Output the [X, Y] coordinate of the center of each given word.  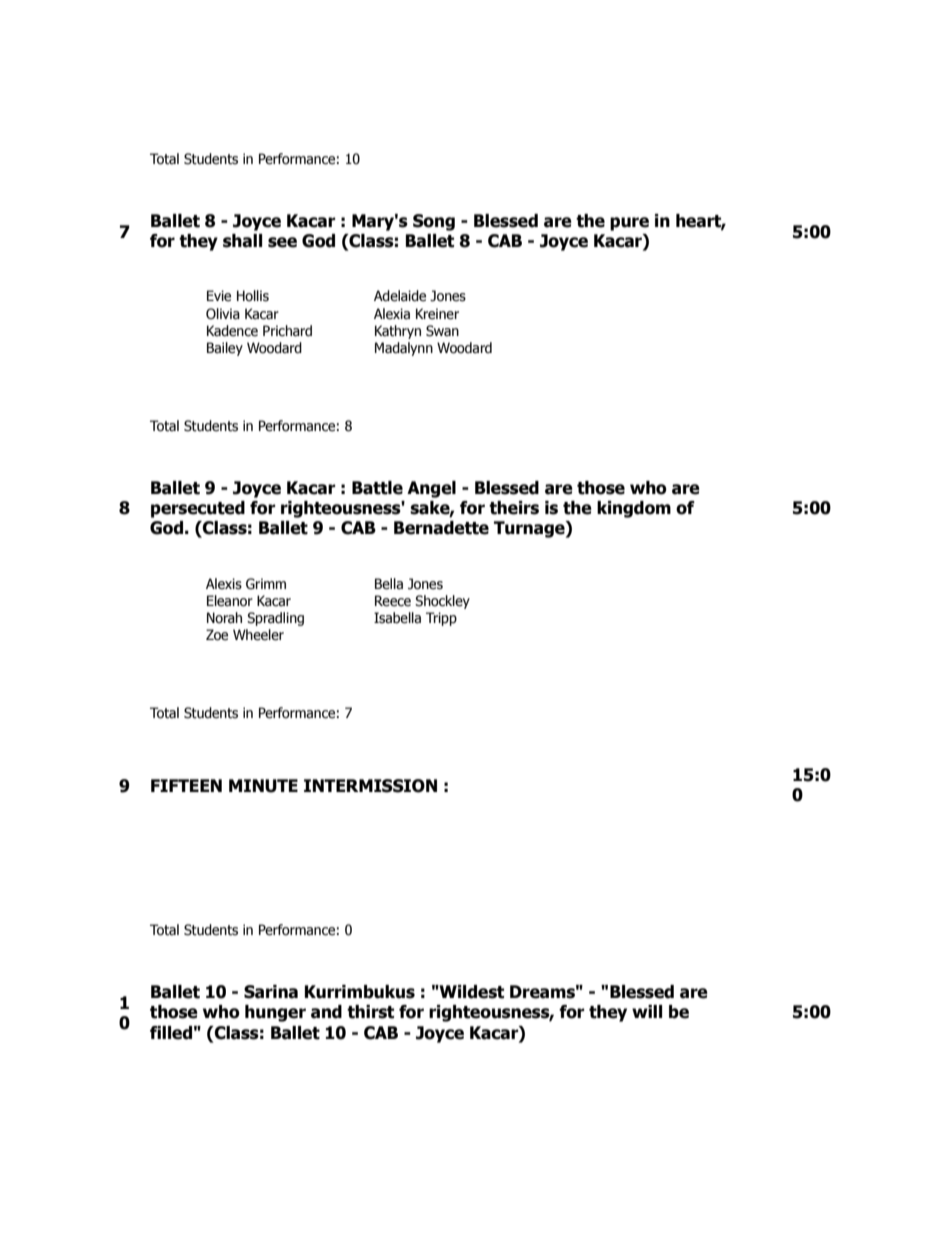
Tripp [441, 619]
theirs [514, 508]
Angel [431, 489]
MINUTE [263, 786]
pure [629, 224]
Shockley [442, 602]
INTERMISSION [370, 786]
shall [242, 241]
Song [434, 222]
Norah [224, 618]
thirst [370, 1012]
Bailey [225, 349]
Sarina [271, 992]
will [647, 1011]
